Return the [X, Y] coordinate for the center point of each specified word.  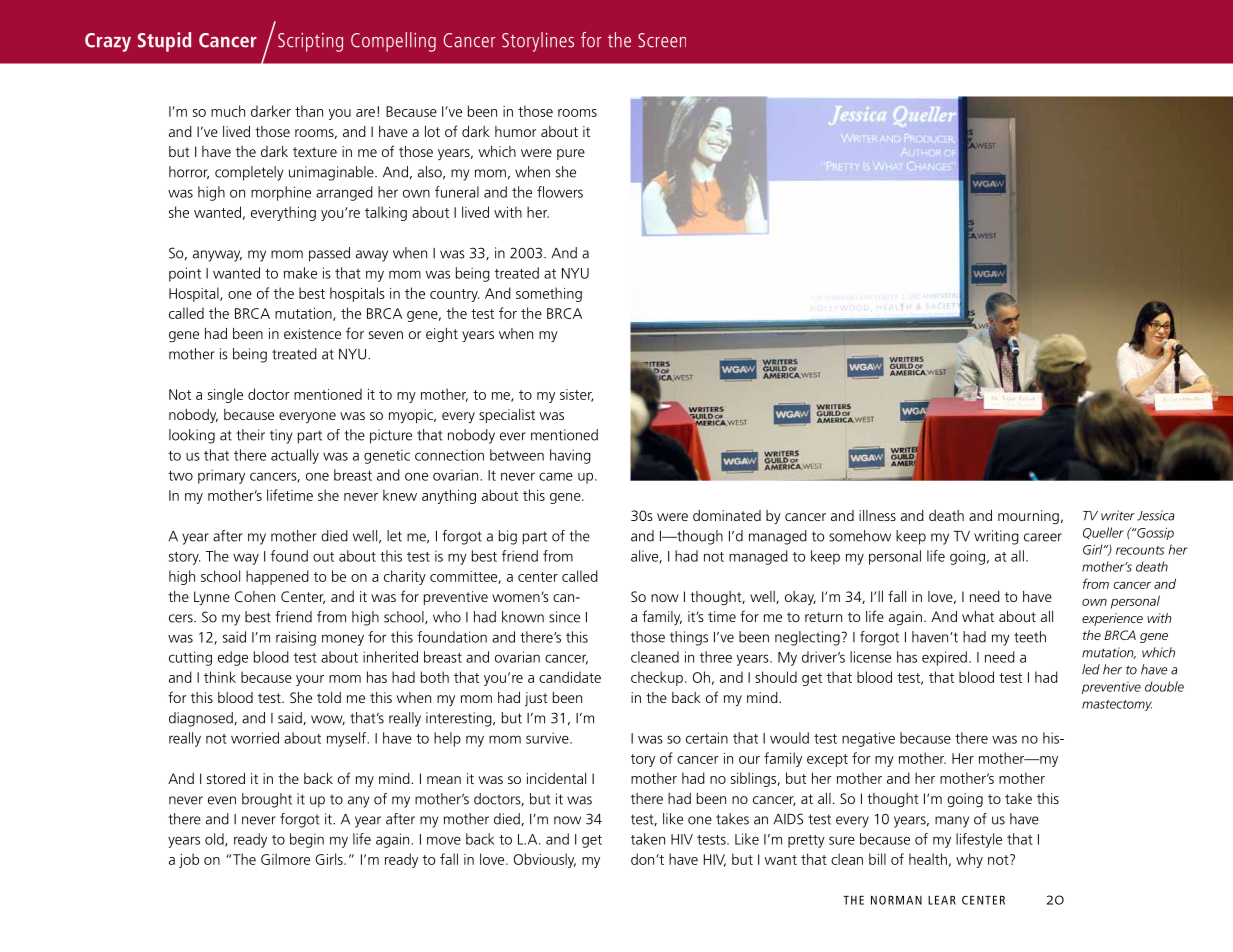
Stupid [164, 42]
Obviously [545, 860]
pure [571, 154]
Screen [662, 40]
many [952, 822]
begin [307, 840]
